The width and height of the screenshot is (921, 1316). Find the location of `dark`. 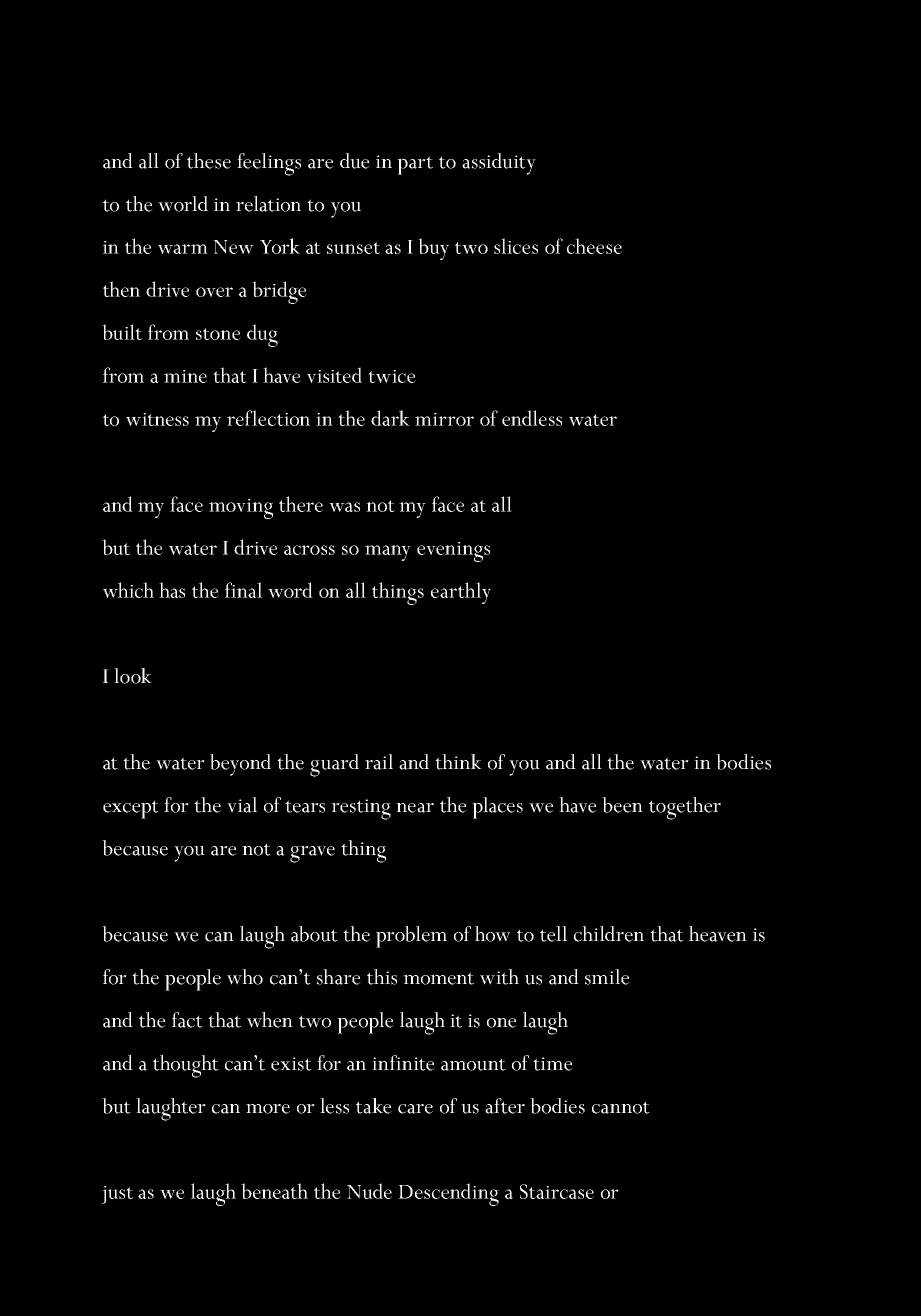

dark is located at coordinates (390, 418).
